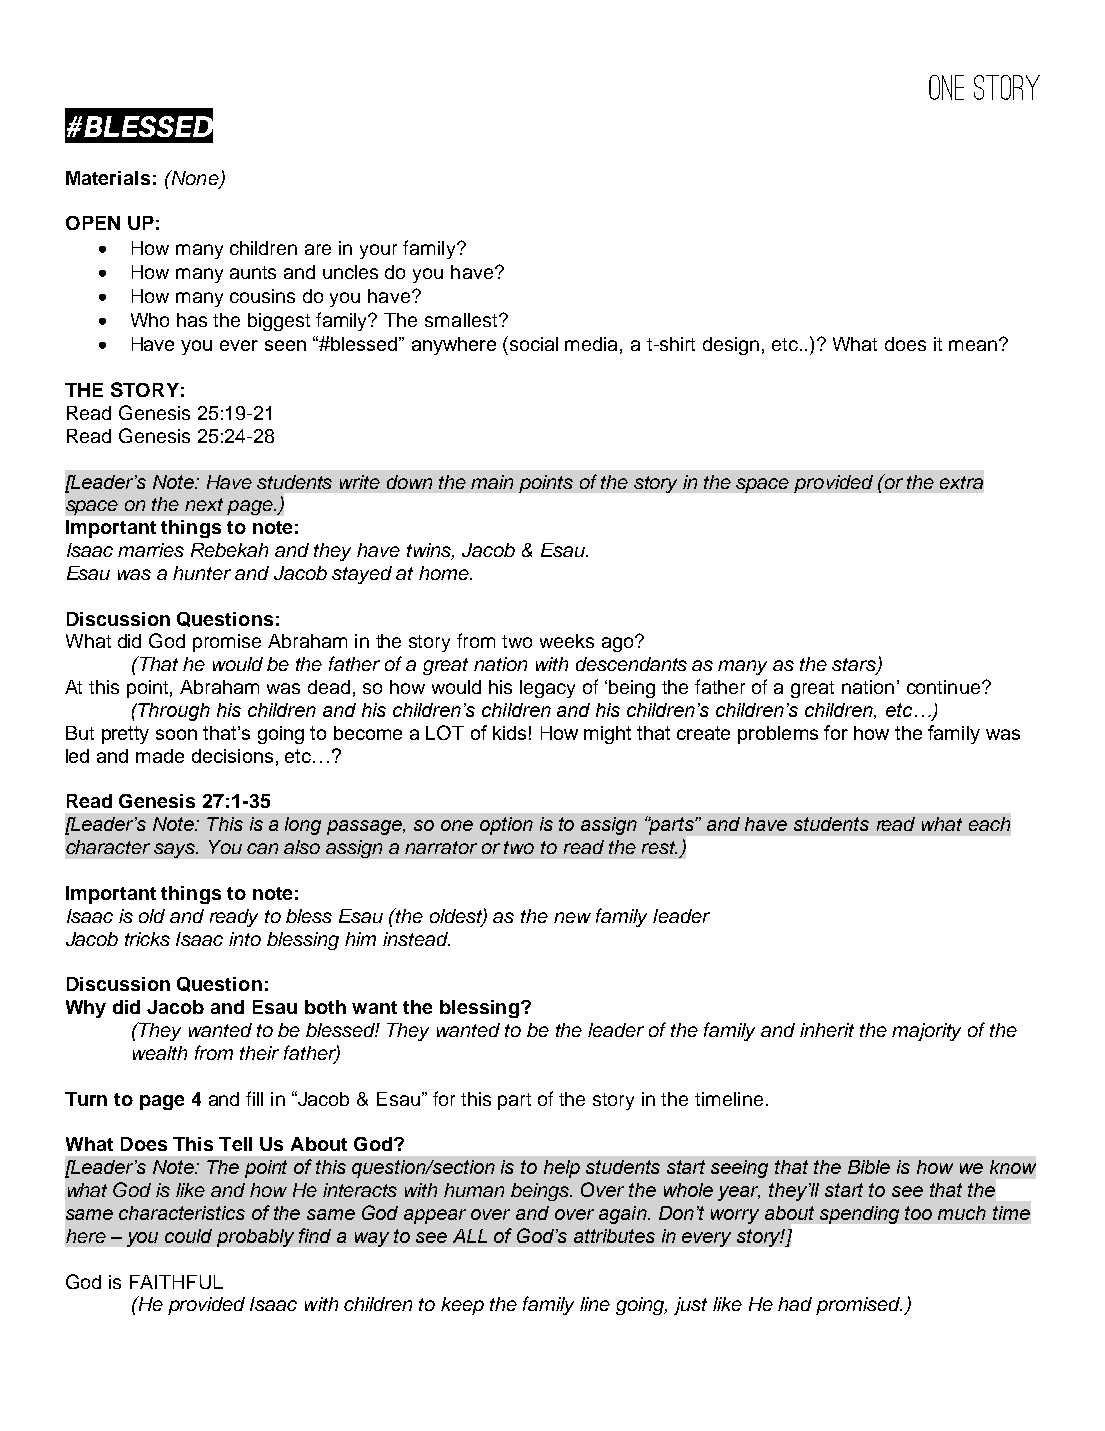  I want to click on FAITHFUL, so click(176, 1282).
